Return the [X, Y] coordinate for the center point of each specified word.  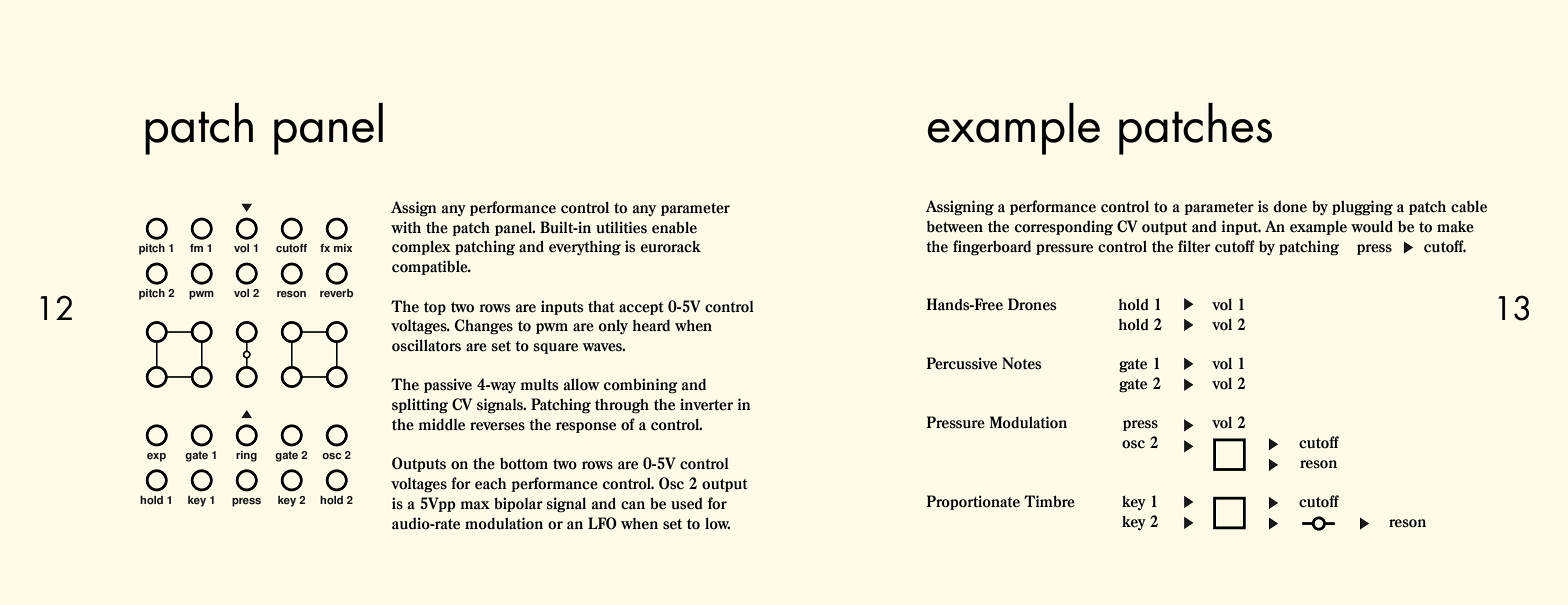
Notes [1022, 363]
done [1290, 206]
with [406, 227]
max [475, 505]
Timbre [1049, 501]
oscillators [426, 345]
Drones [1032, 304]
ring [246, 456]
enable [674, 227]
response [586, 427]
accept [641, 308]
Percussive [961, 363]
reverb [336, 293]
